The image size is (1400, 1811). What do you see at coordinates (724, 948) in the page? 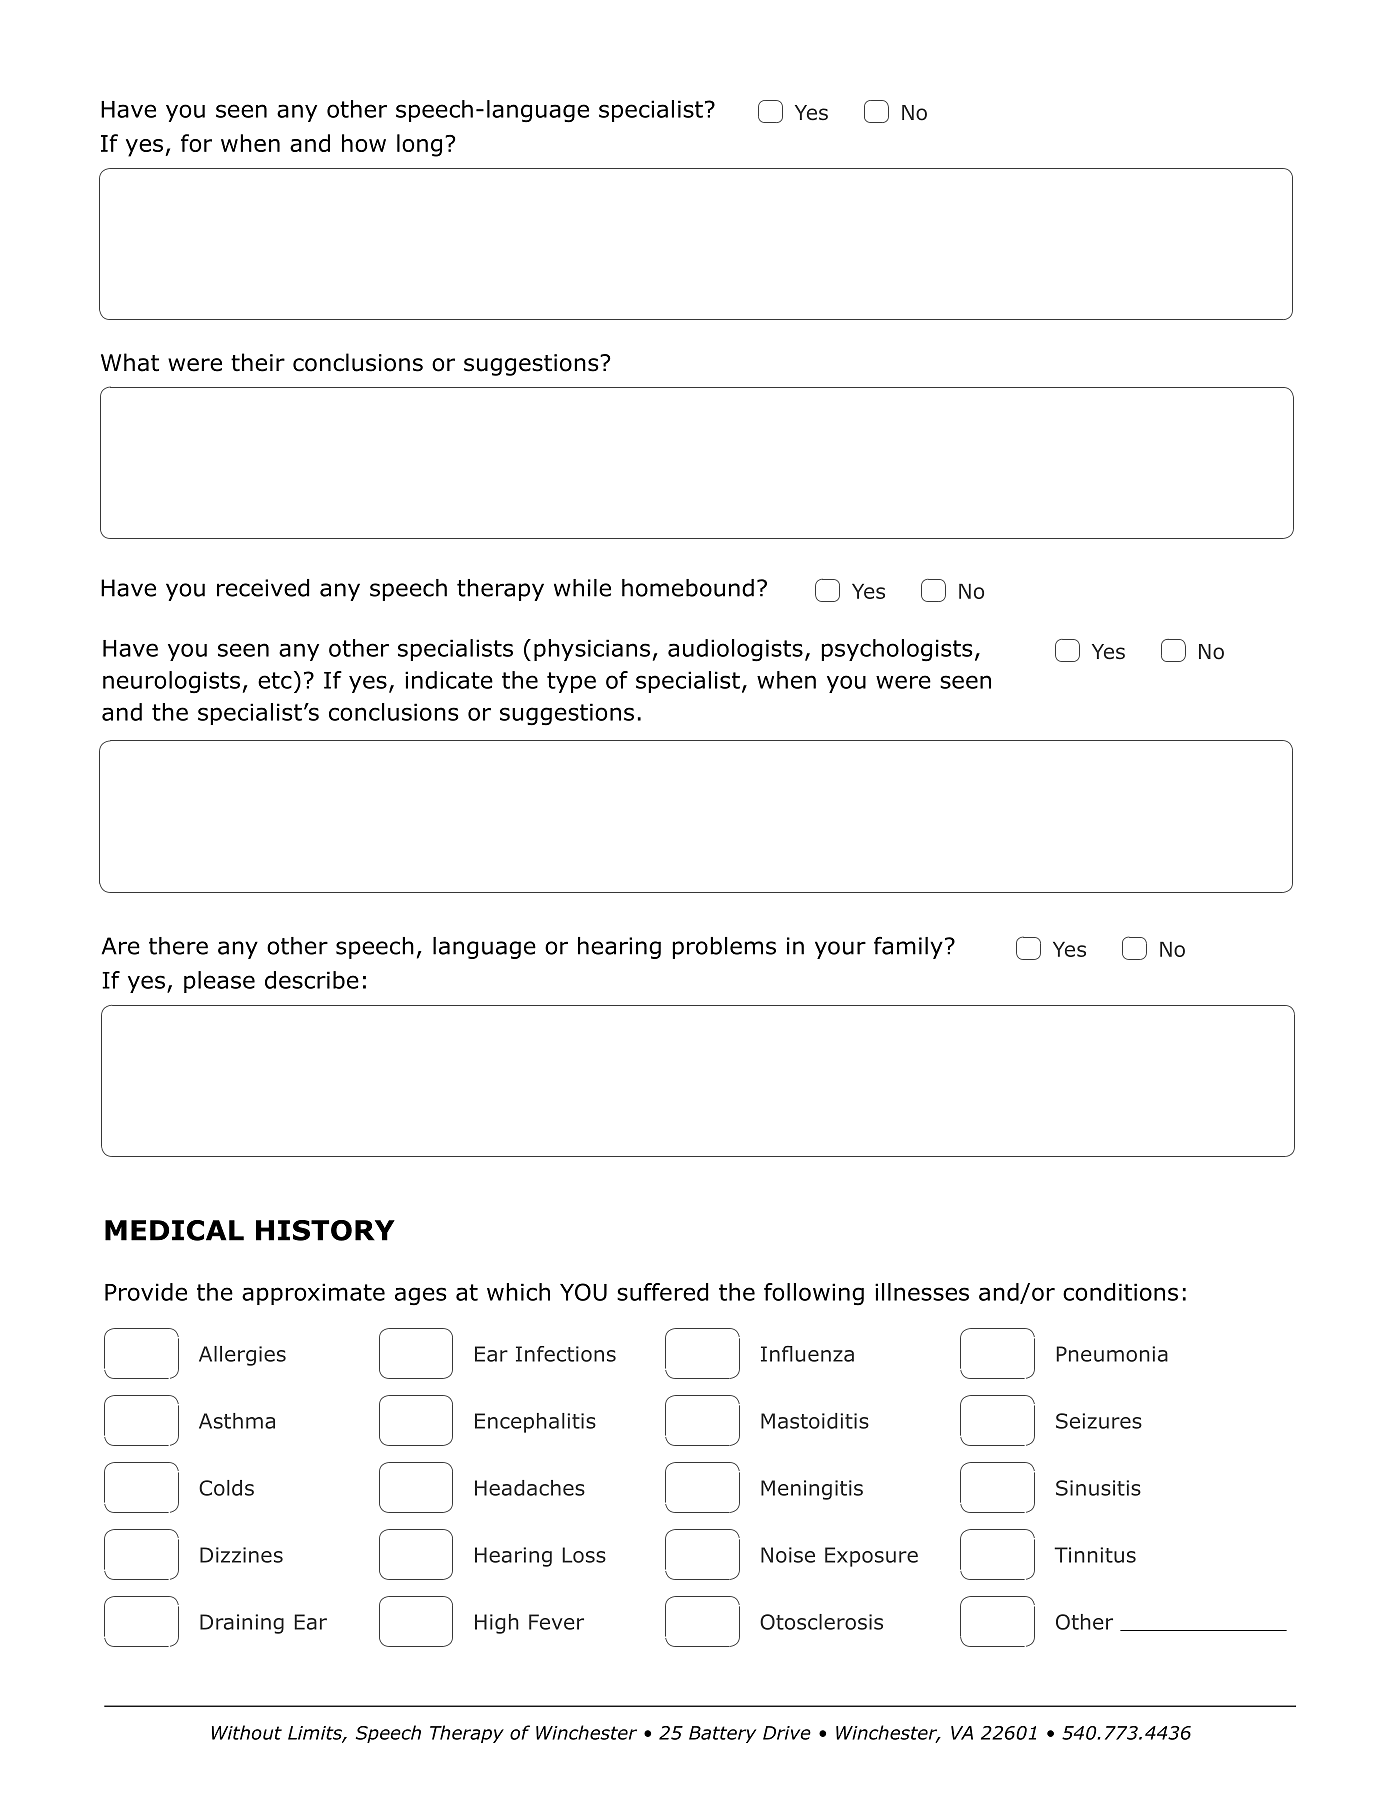
I see `problems` at bounding box center [724, 948].
